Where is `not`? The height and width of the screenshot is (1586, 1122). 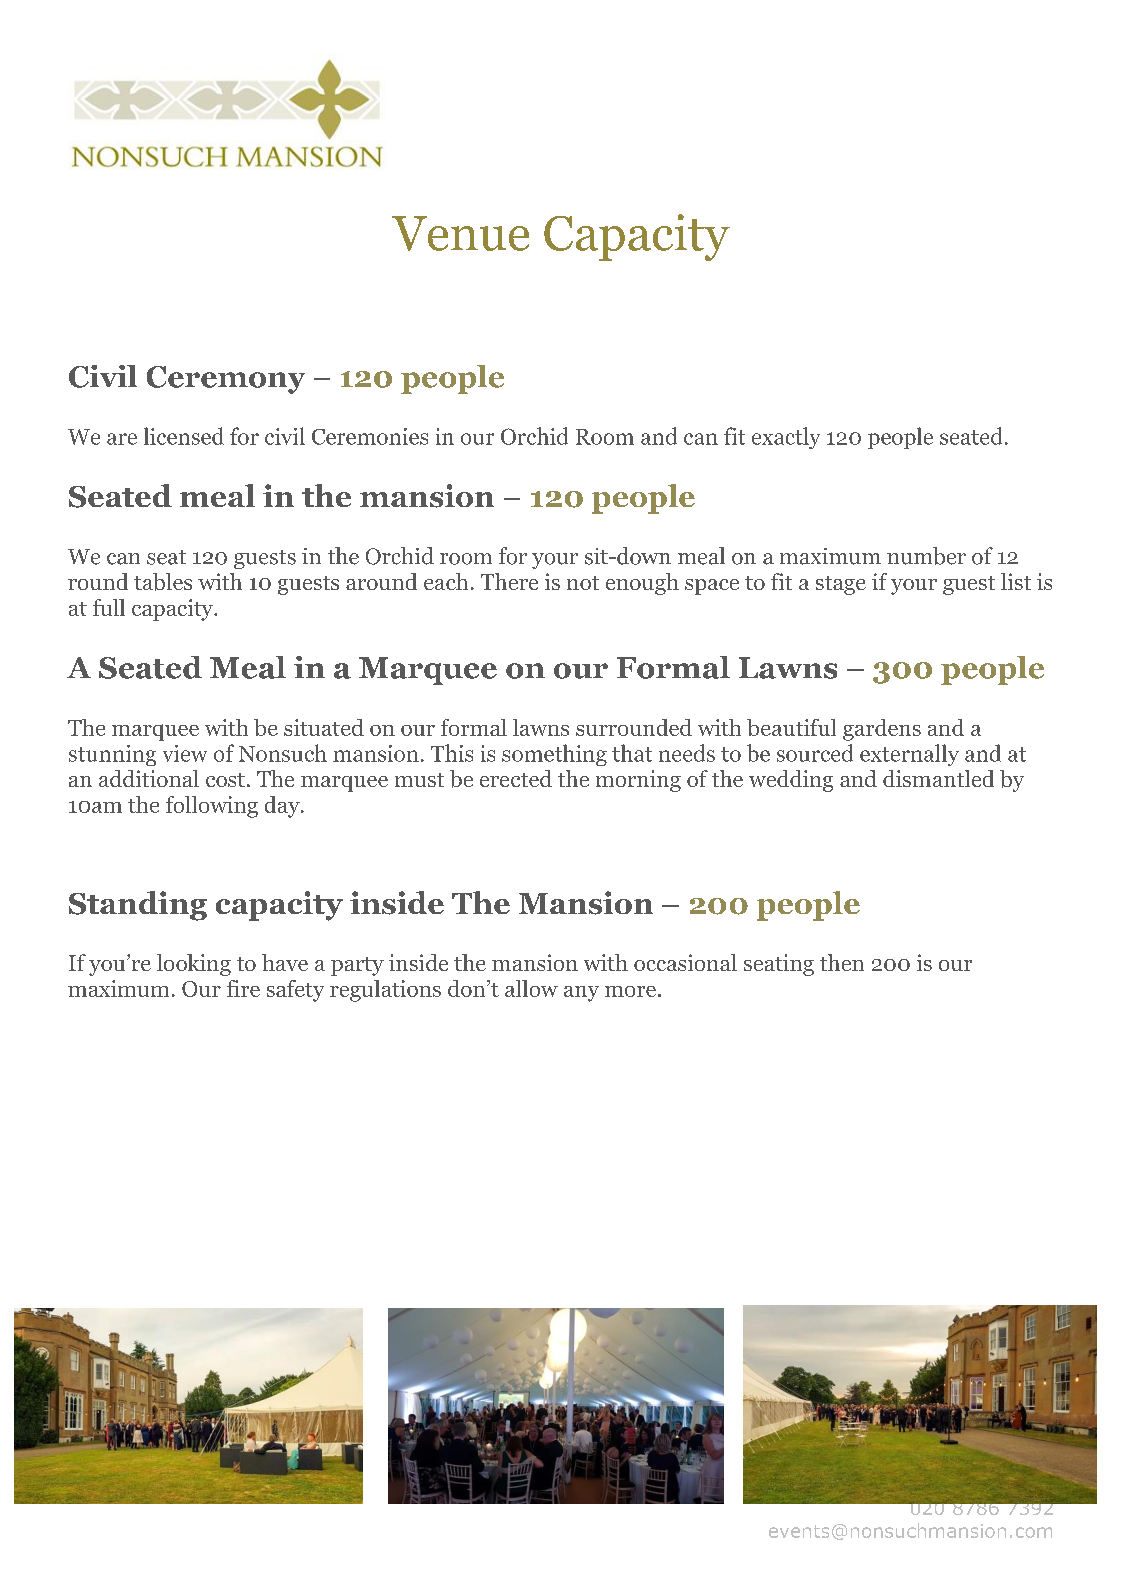
not is located at coordinates (583, 583).
